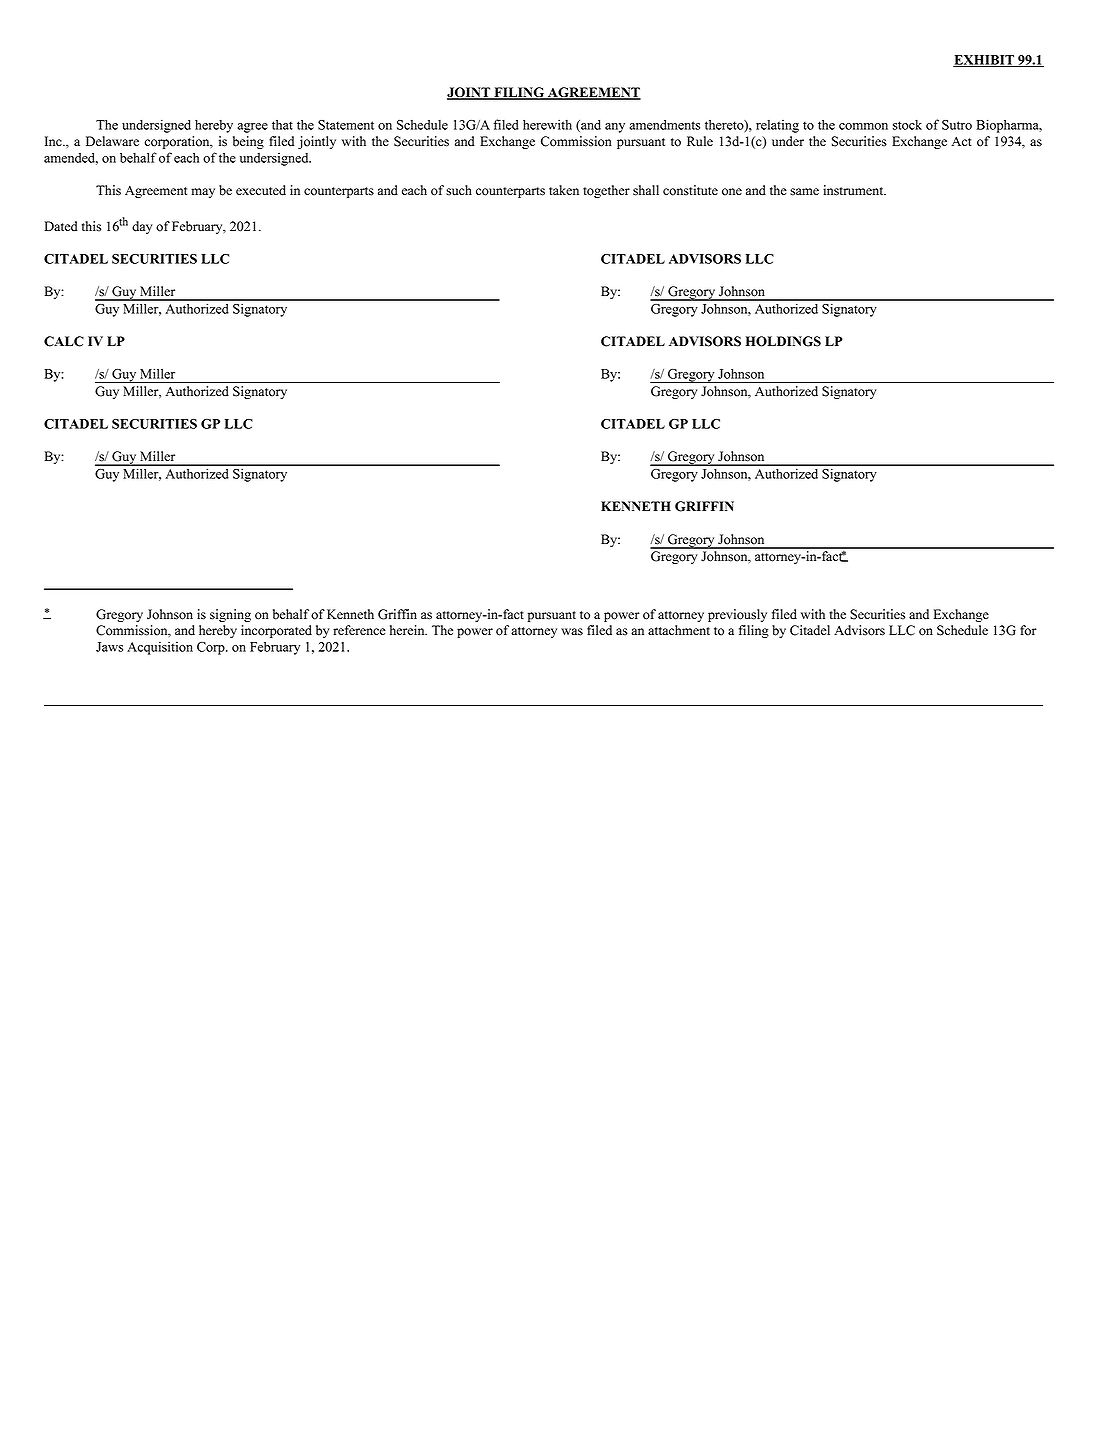  I want to click on previously, so click(737, 615).
